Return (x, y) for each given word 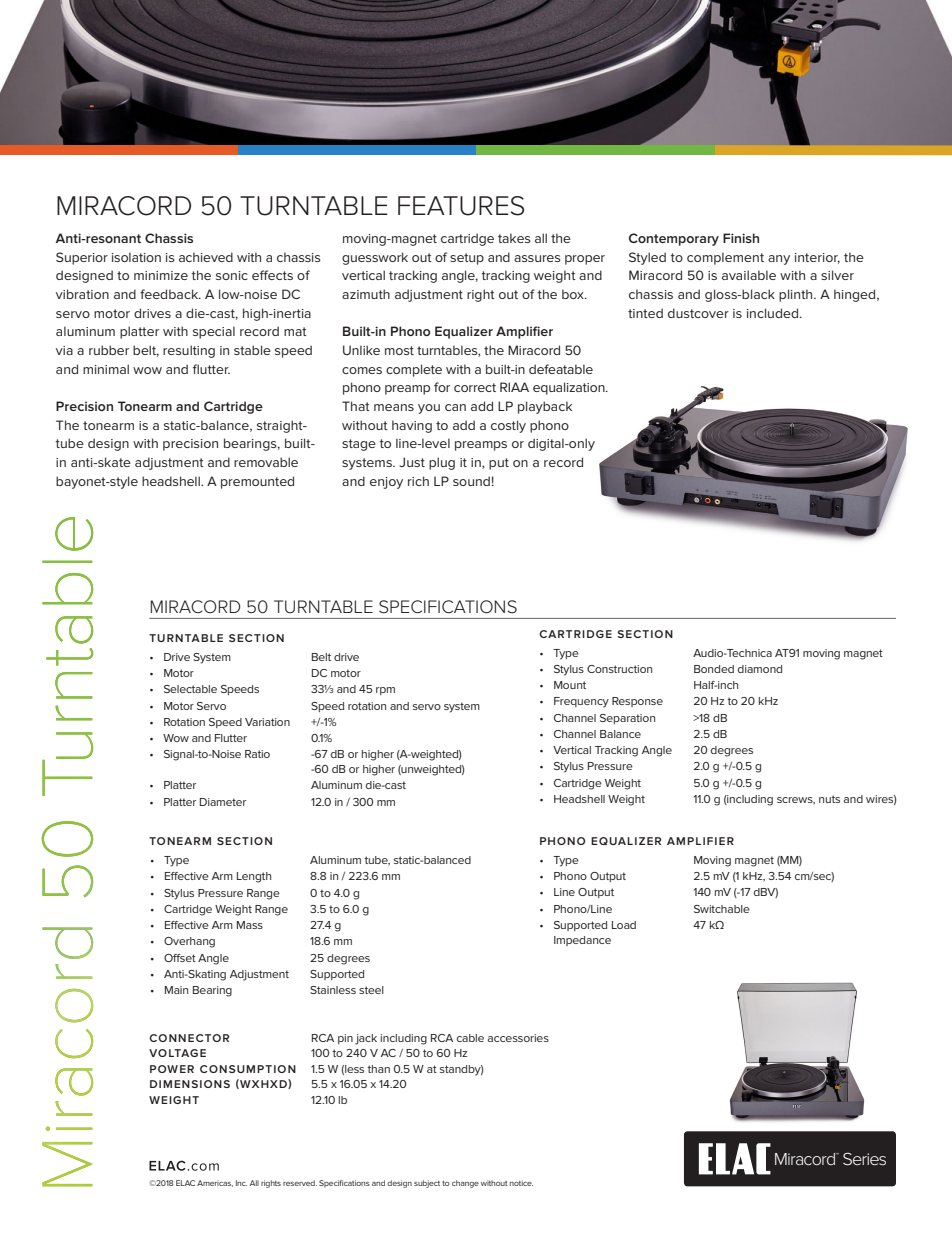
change (465, 1184)
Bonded (714, 669)
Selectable (190, 689)
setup (467, 259)
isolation (136, 257)
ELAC (185, 1183)
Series (864, 1158)
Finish (741, 238)
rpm (385, 691)
